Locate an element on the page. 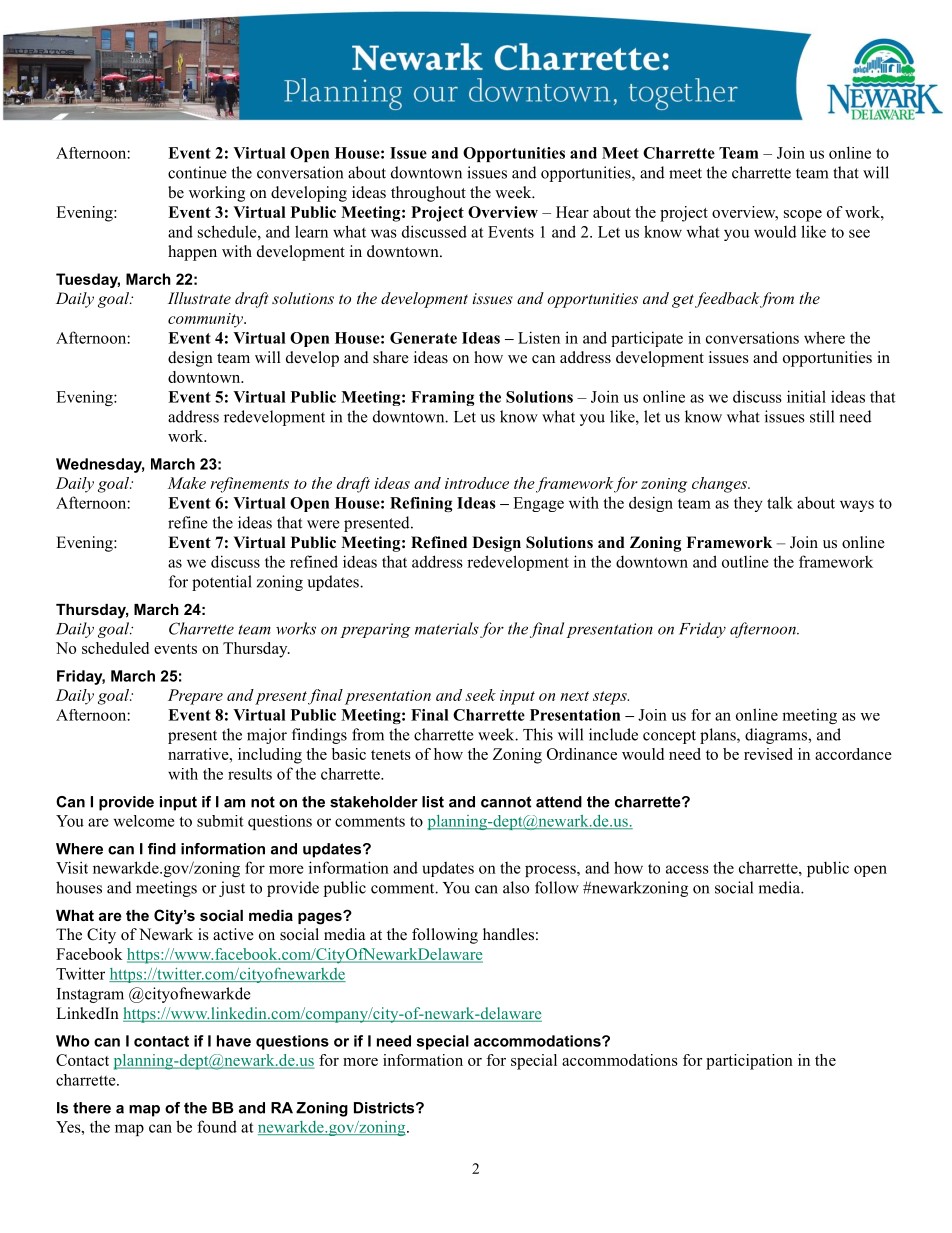 The image size is (952, 1233). Make is located at coordinates (187, 483).
